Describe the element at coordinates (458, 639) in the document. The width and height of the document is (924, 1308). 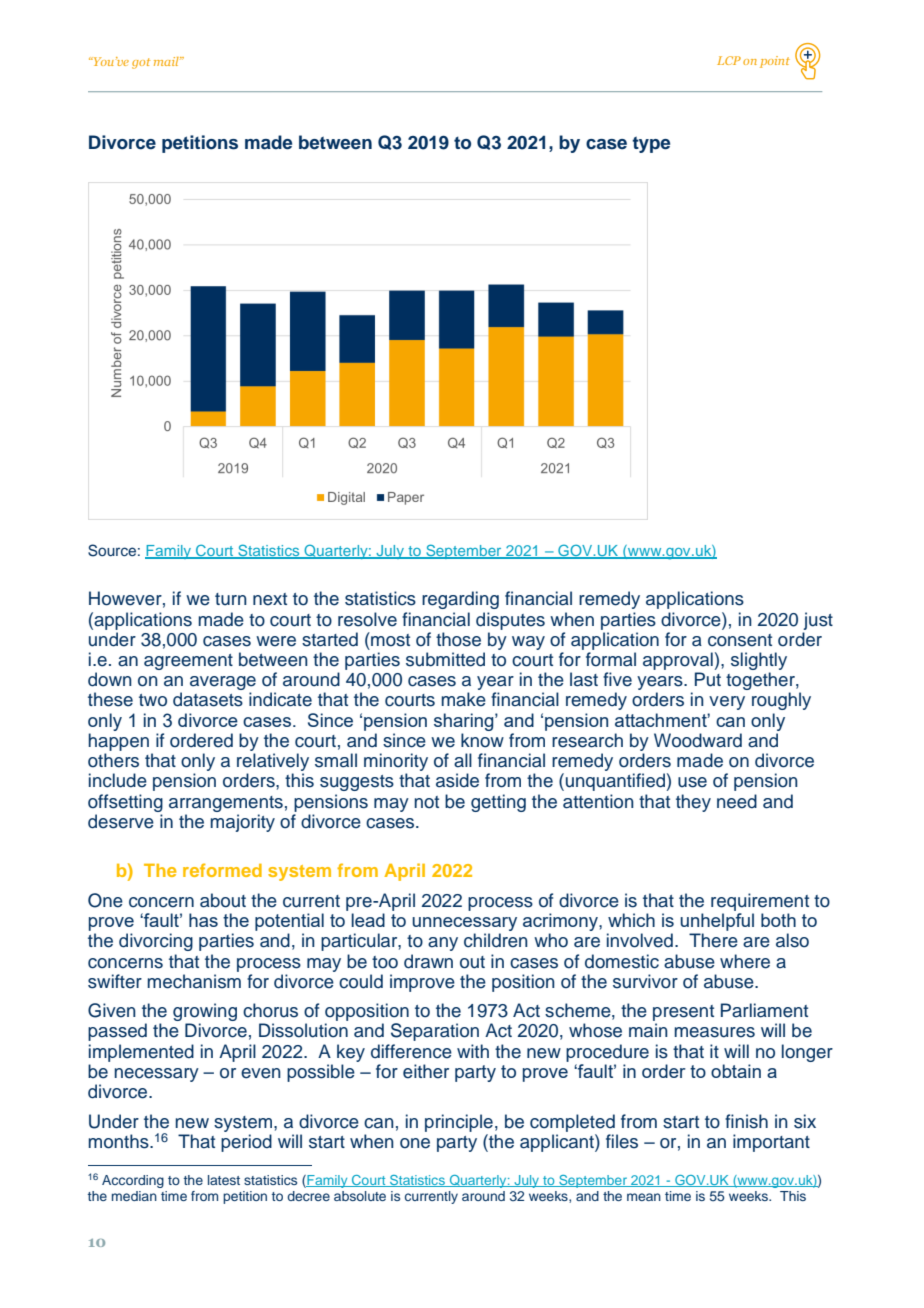
I see `those` at that location.
